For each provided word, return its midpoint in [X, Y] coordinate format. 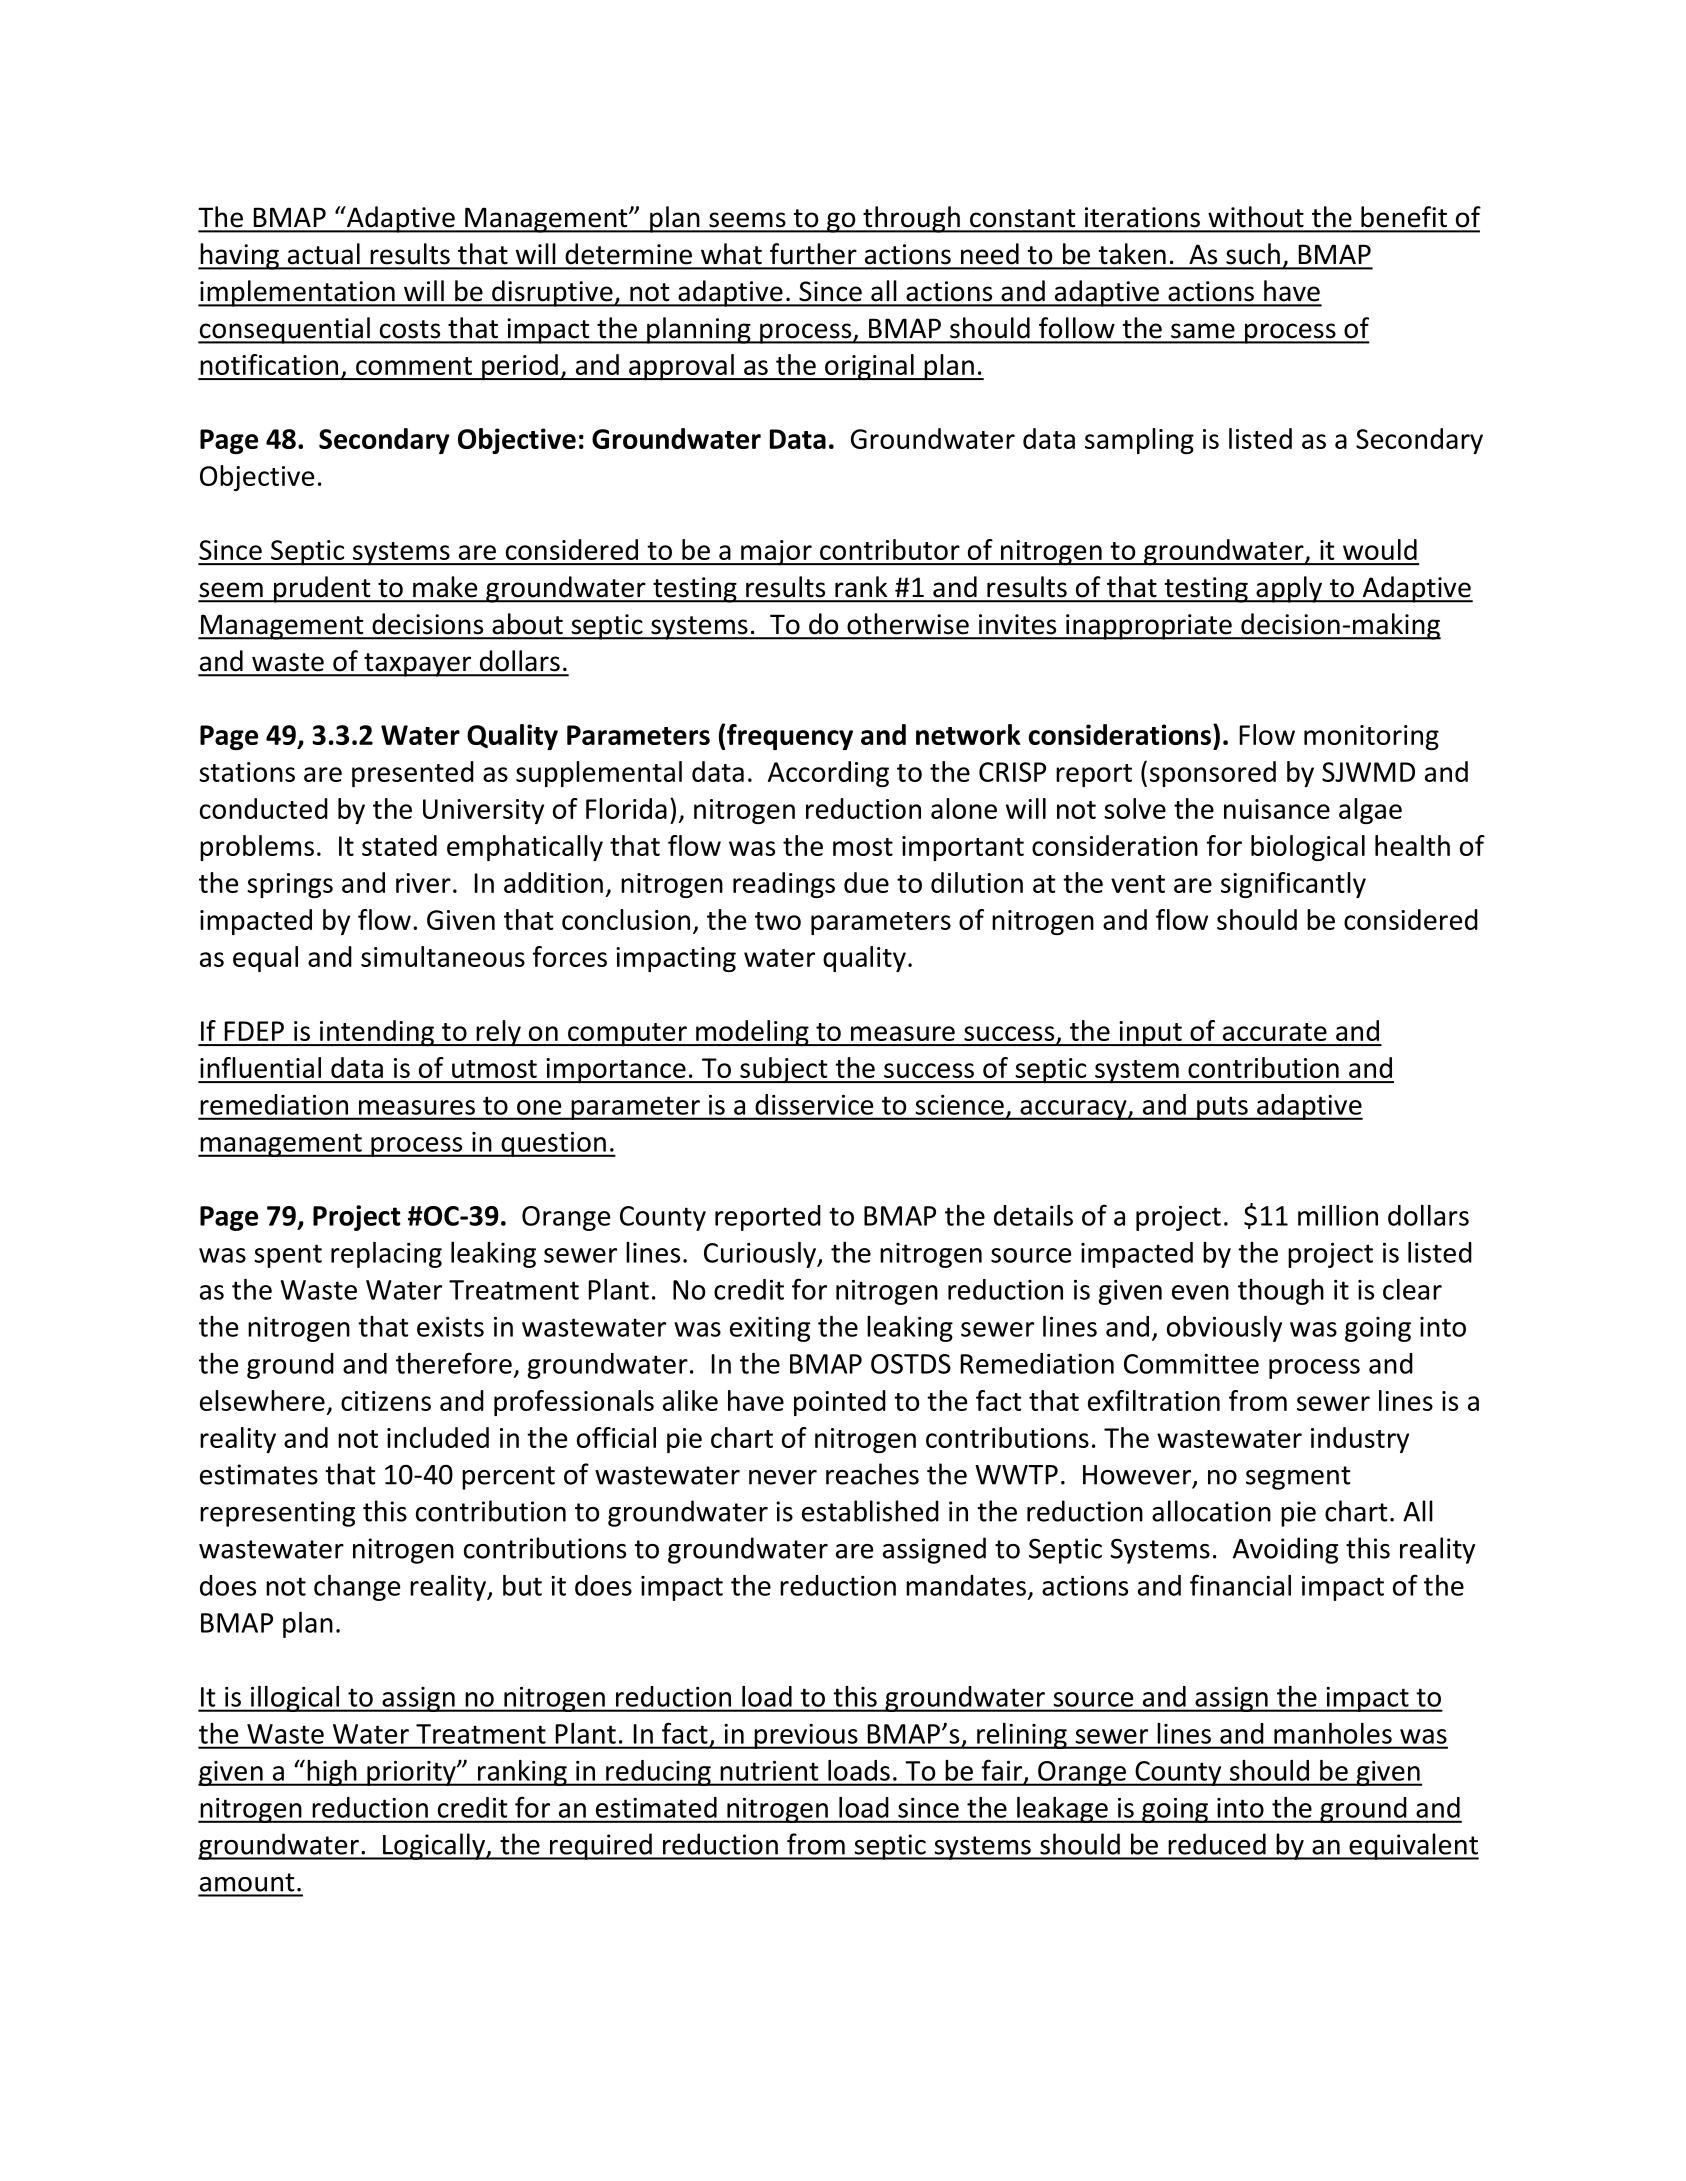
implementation [297, 293]
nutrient [769, 1771]
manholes [1333, 1733]
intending [377, 1033]
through [911, 219]
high [332, 1773]
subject [784, 1070]
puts [1222, 1108]
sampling [1139, 441]
